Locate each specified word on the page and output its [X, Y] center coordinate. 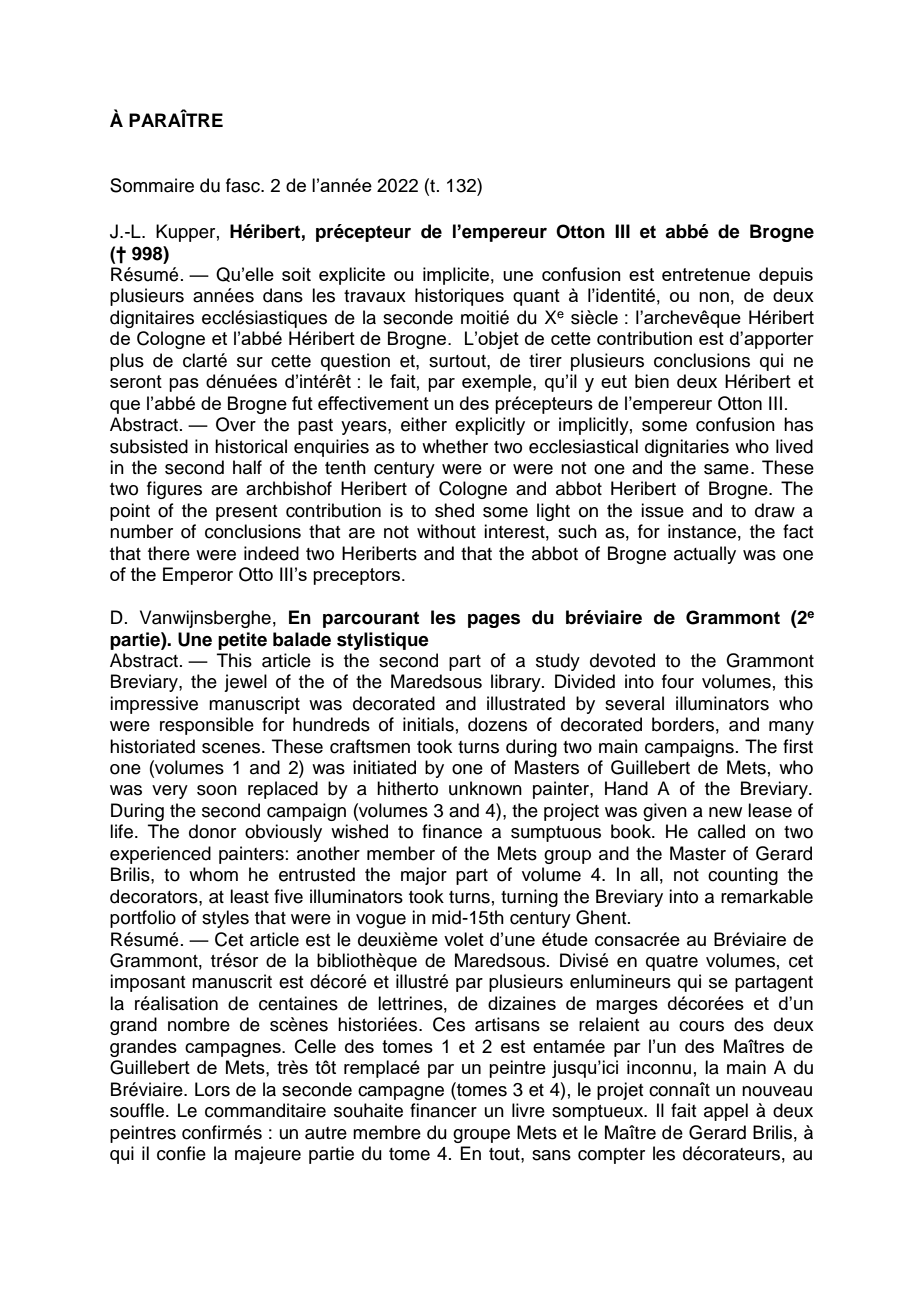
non [714, 297]
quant [536, 297]
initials [428, 724]
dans [283, 295]
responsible [207, 726]
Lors [212, 1089]
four [678, 681]
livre [528, 1110]
